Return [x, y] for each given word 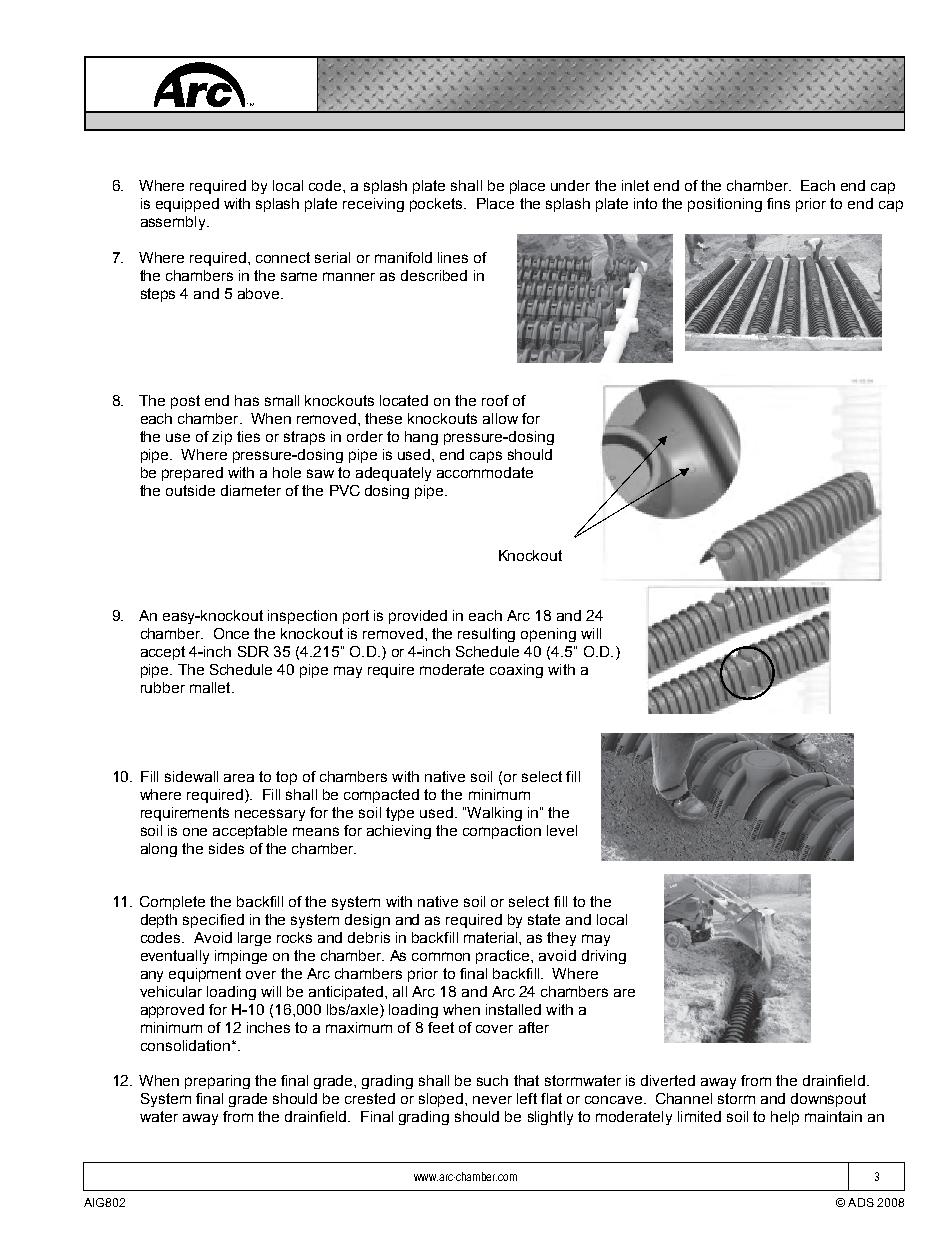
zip [222, 438]
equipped [187, 205]
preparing [217, 1082]
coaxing [516, 671]
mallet [211, 687]
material [492, 937]
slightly [550, 1118]
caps [486, 457]
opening [548, 635]
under [570, 185]
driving [604, 957]
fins [778, 203]
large [254, 939]
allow [500, 418]
